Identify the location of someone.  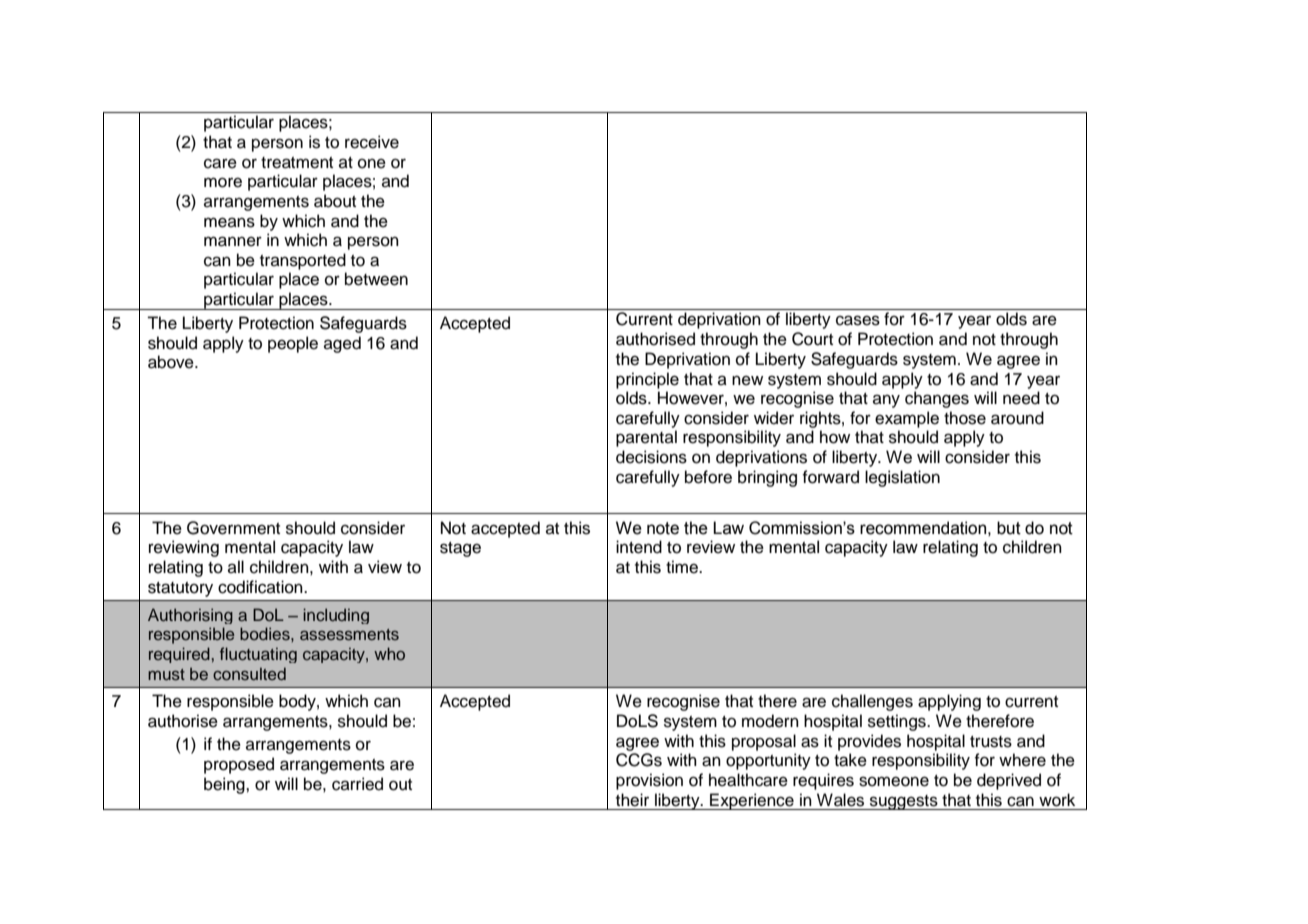
(894, 781).
